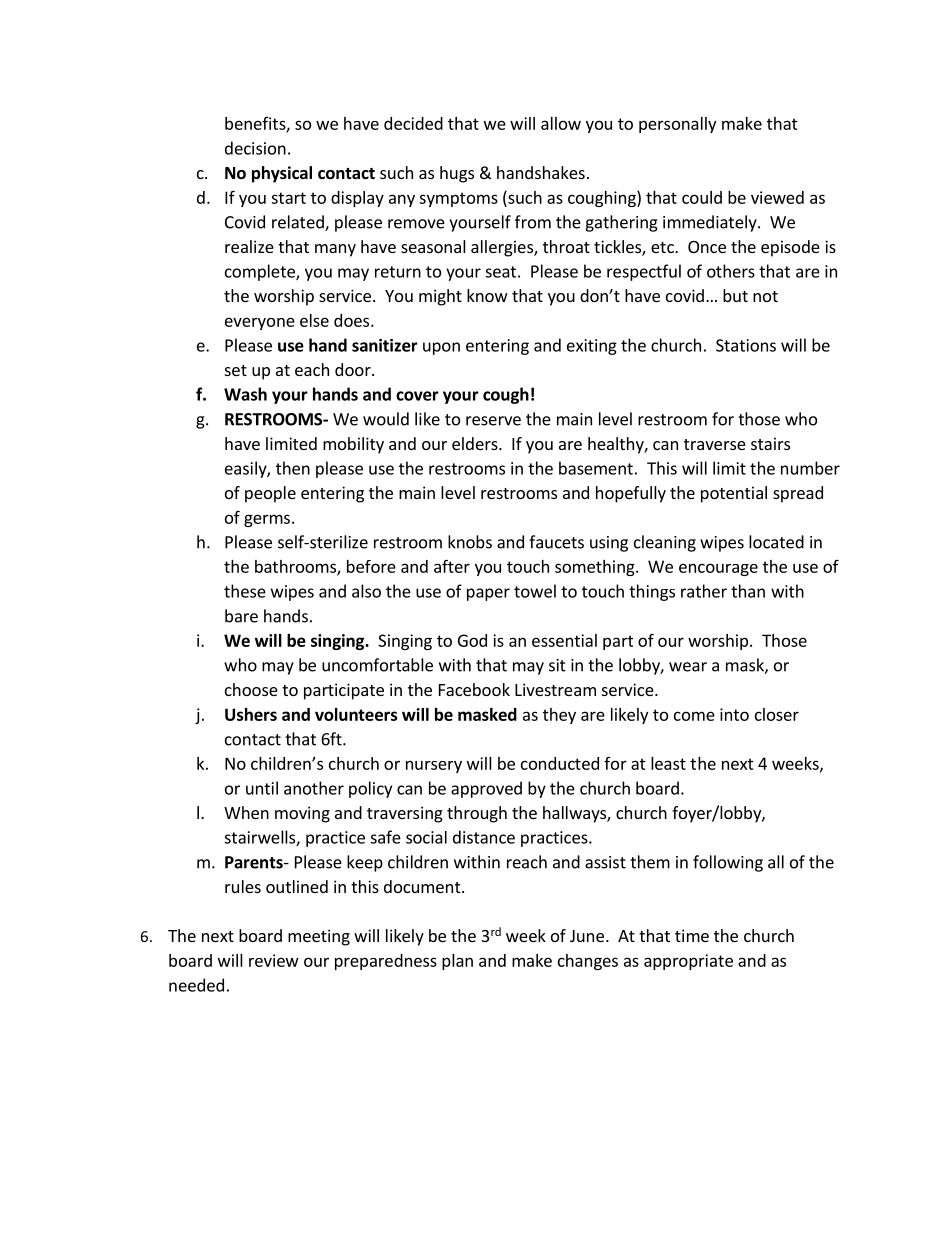  Describe the element at coordinates (274, 960) in the screenshot. I see `review` at that location.
